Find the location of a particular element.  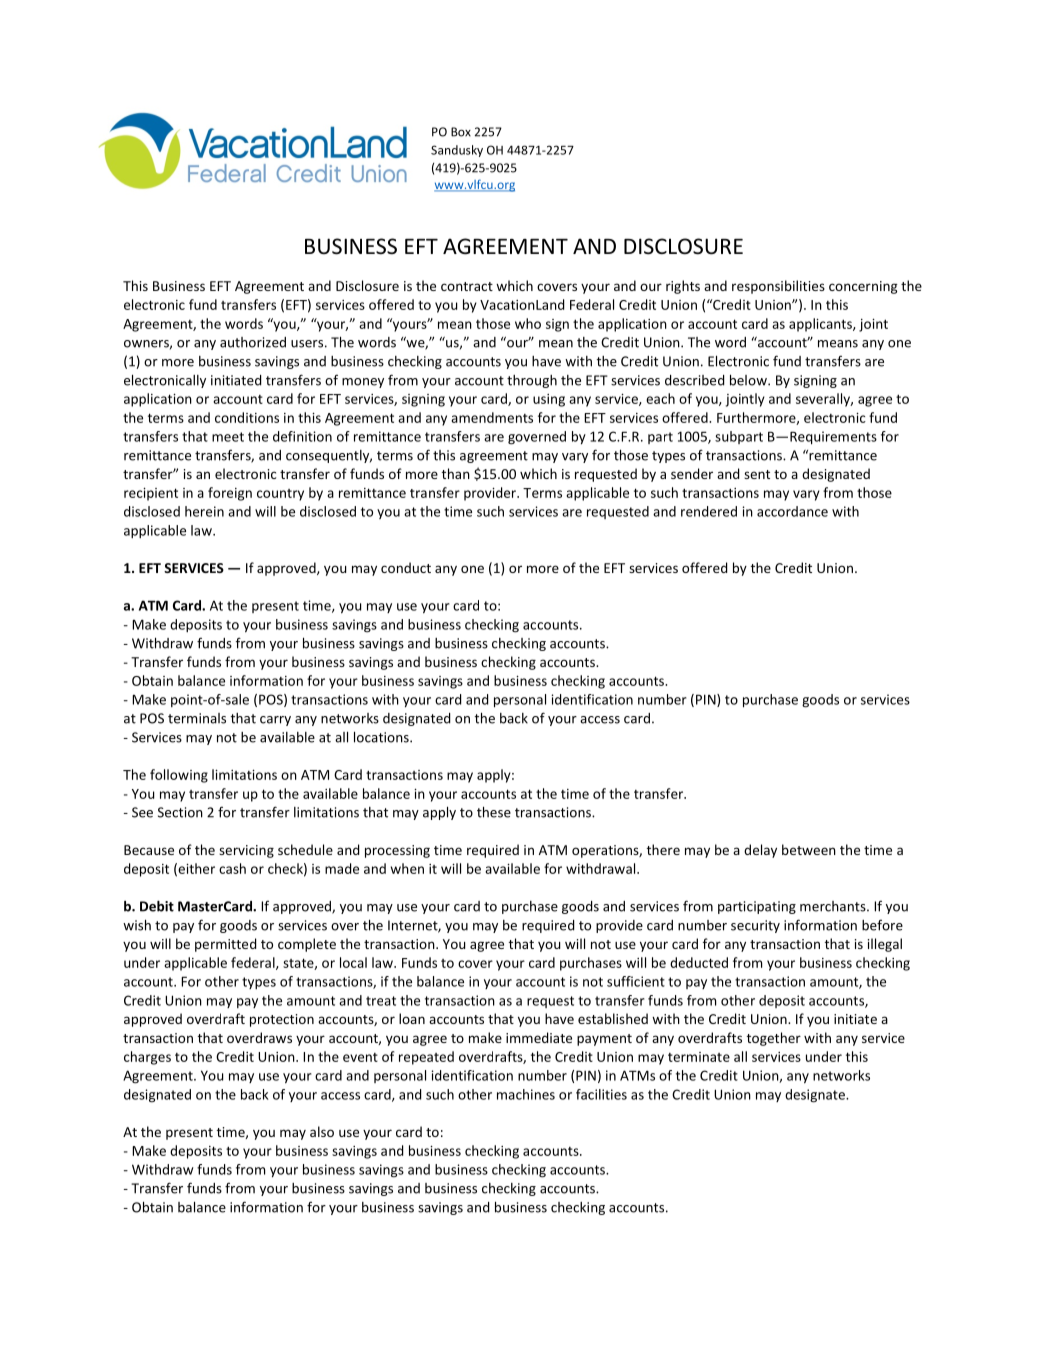

merchants is located at coordinates (834, 906).
